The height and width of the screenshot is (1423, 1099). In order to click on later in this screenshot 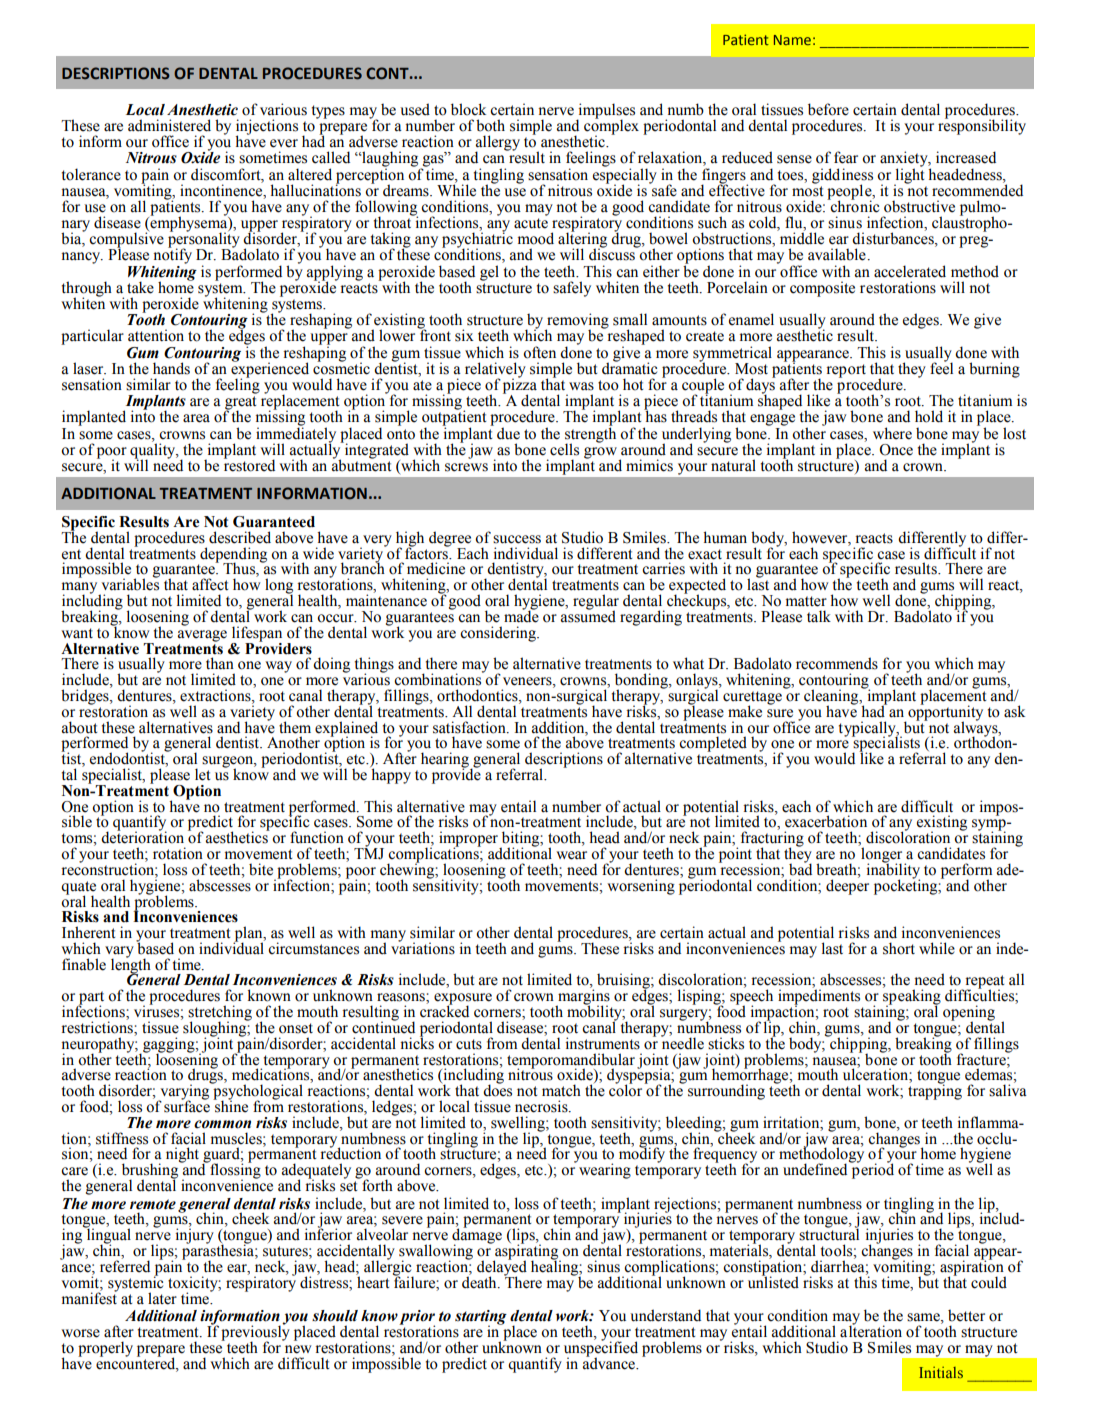, I will do `click(162, 1298)`.
